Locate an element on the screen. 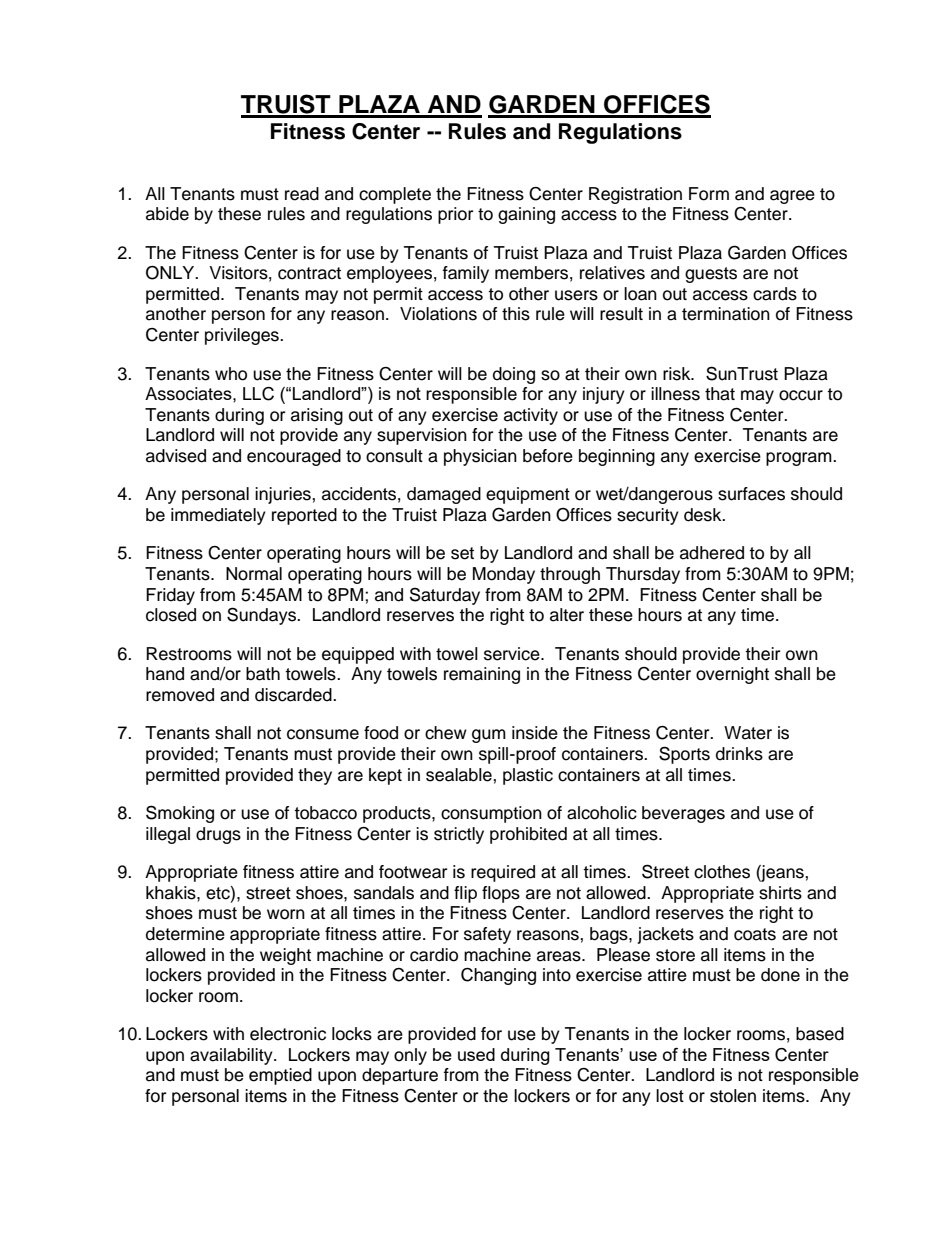 This screenshot has width=952, height=1233. Form is located at coordinates (709, 194).
